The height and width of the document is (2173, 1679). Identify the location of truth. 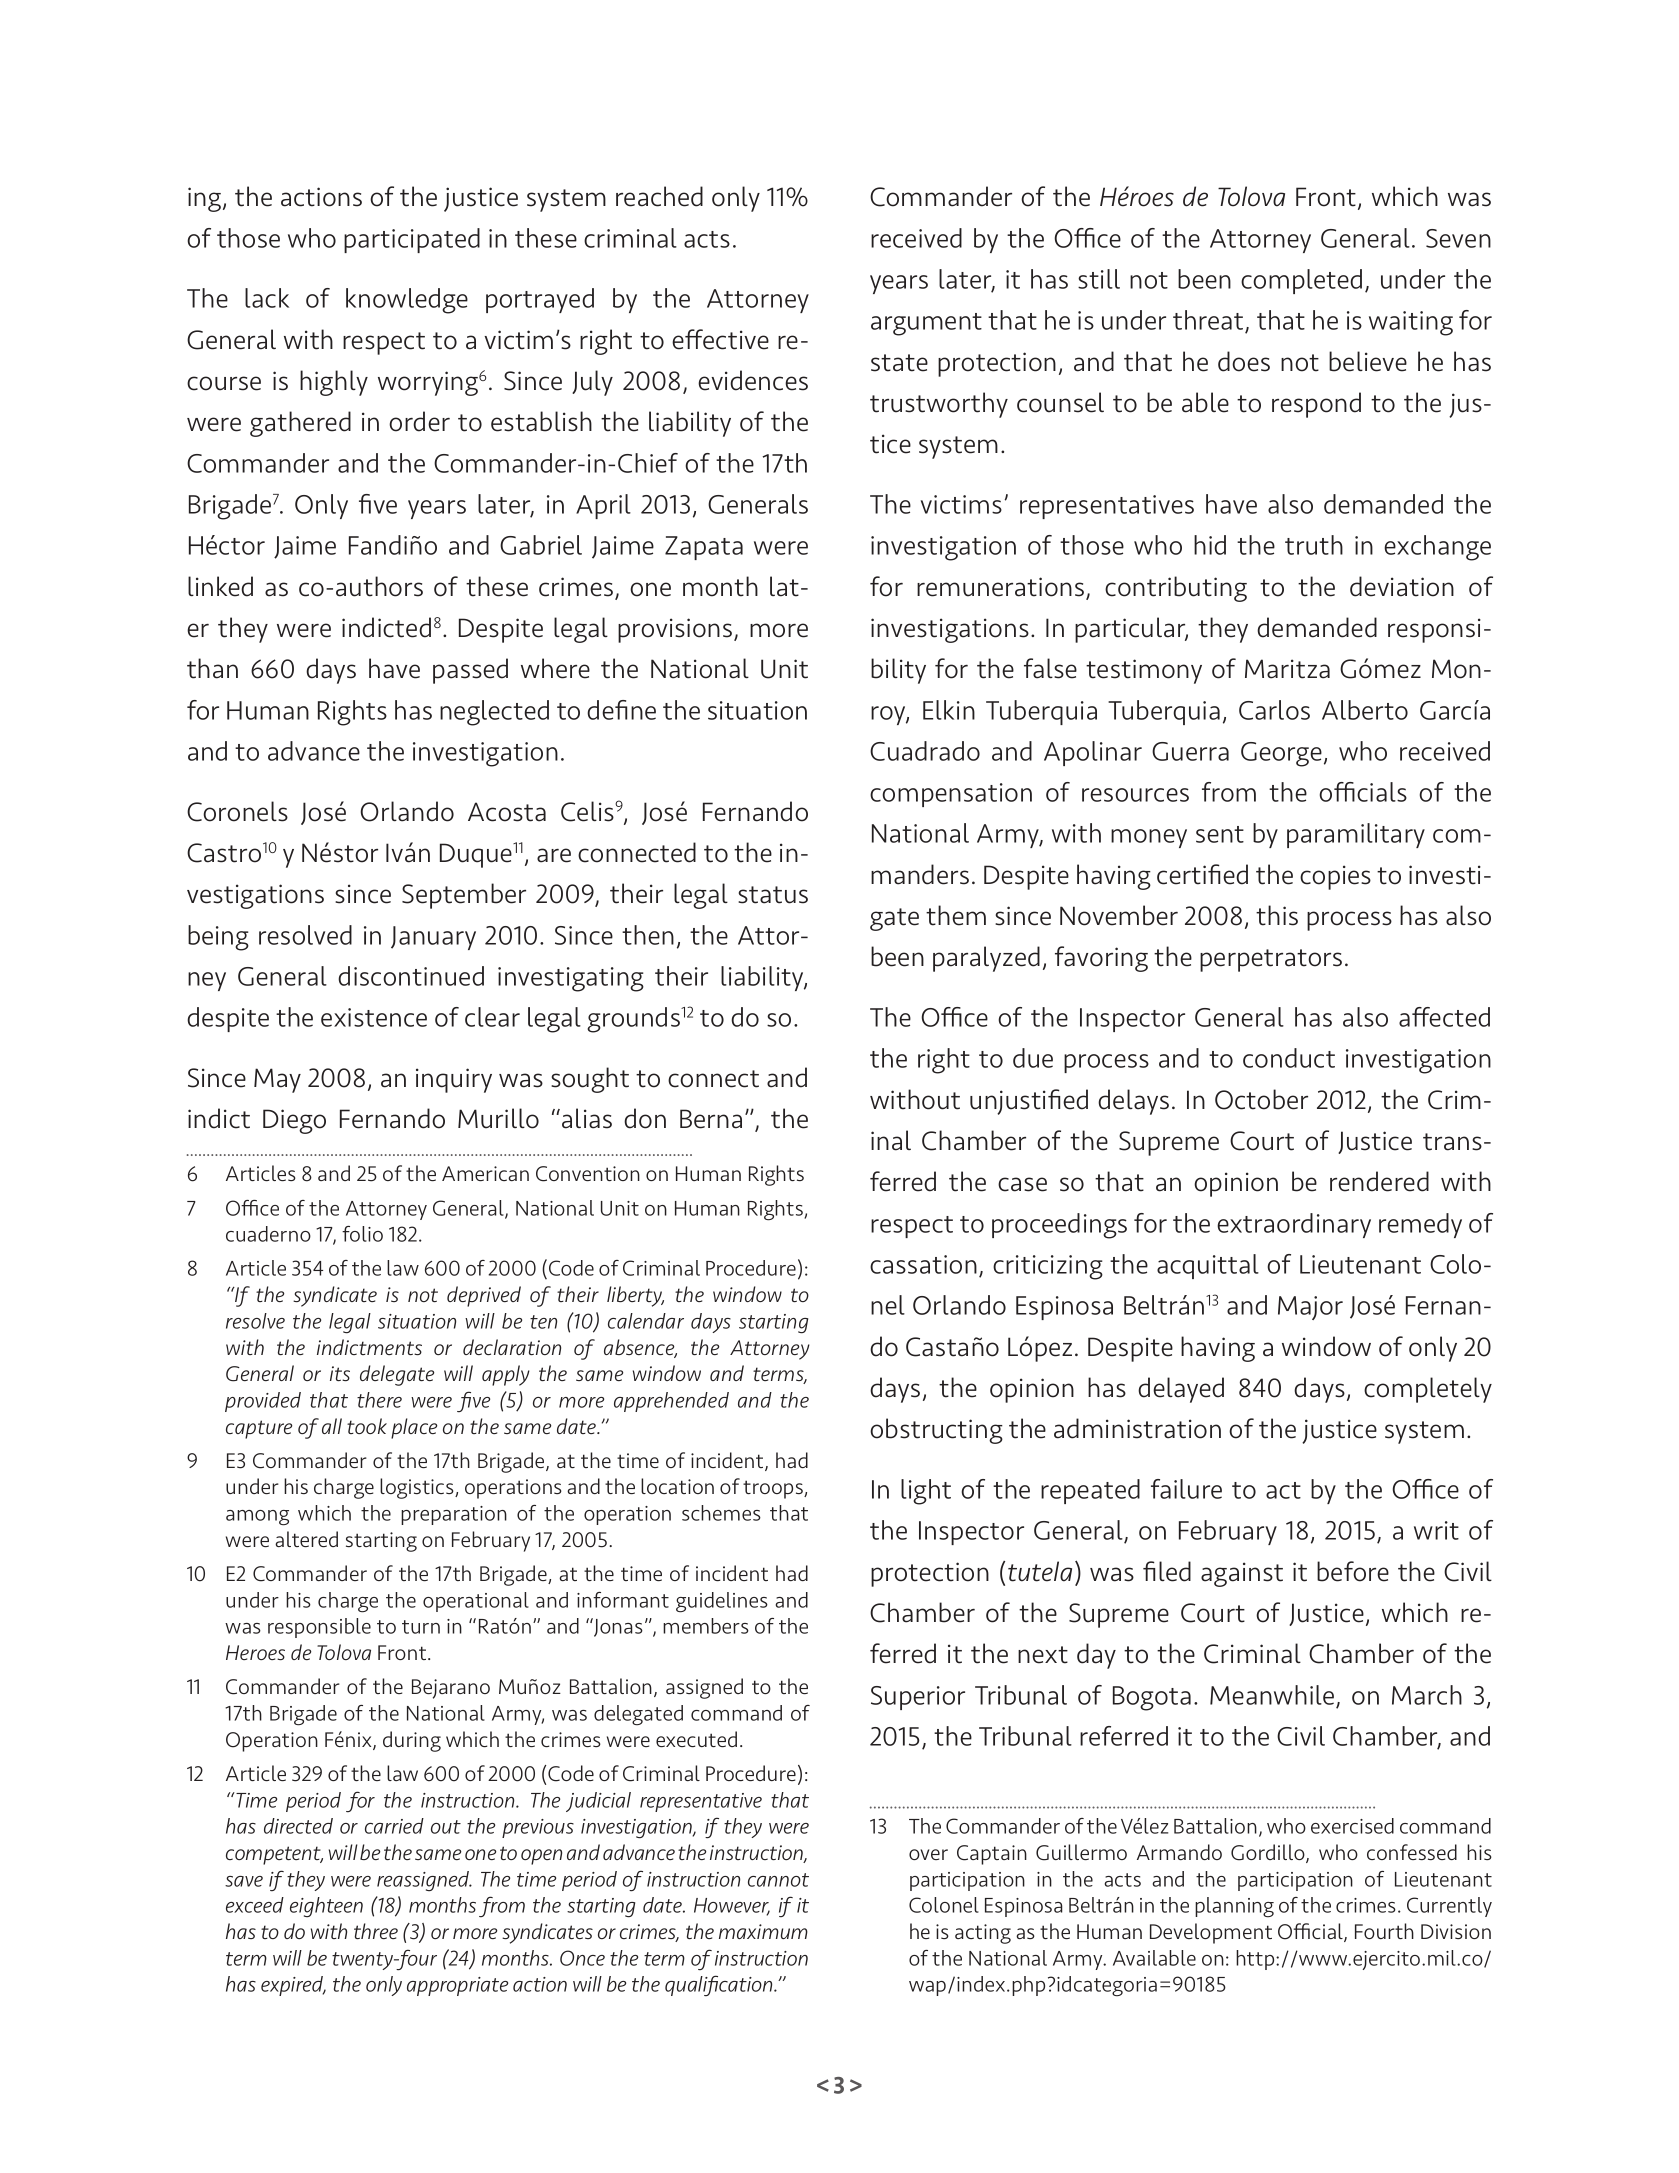
(1314, 545).
